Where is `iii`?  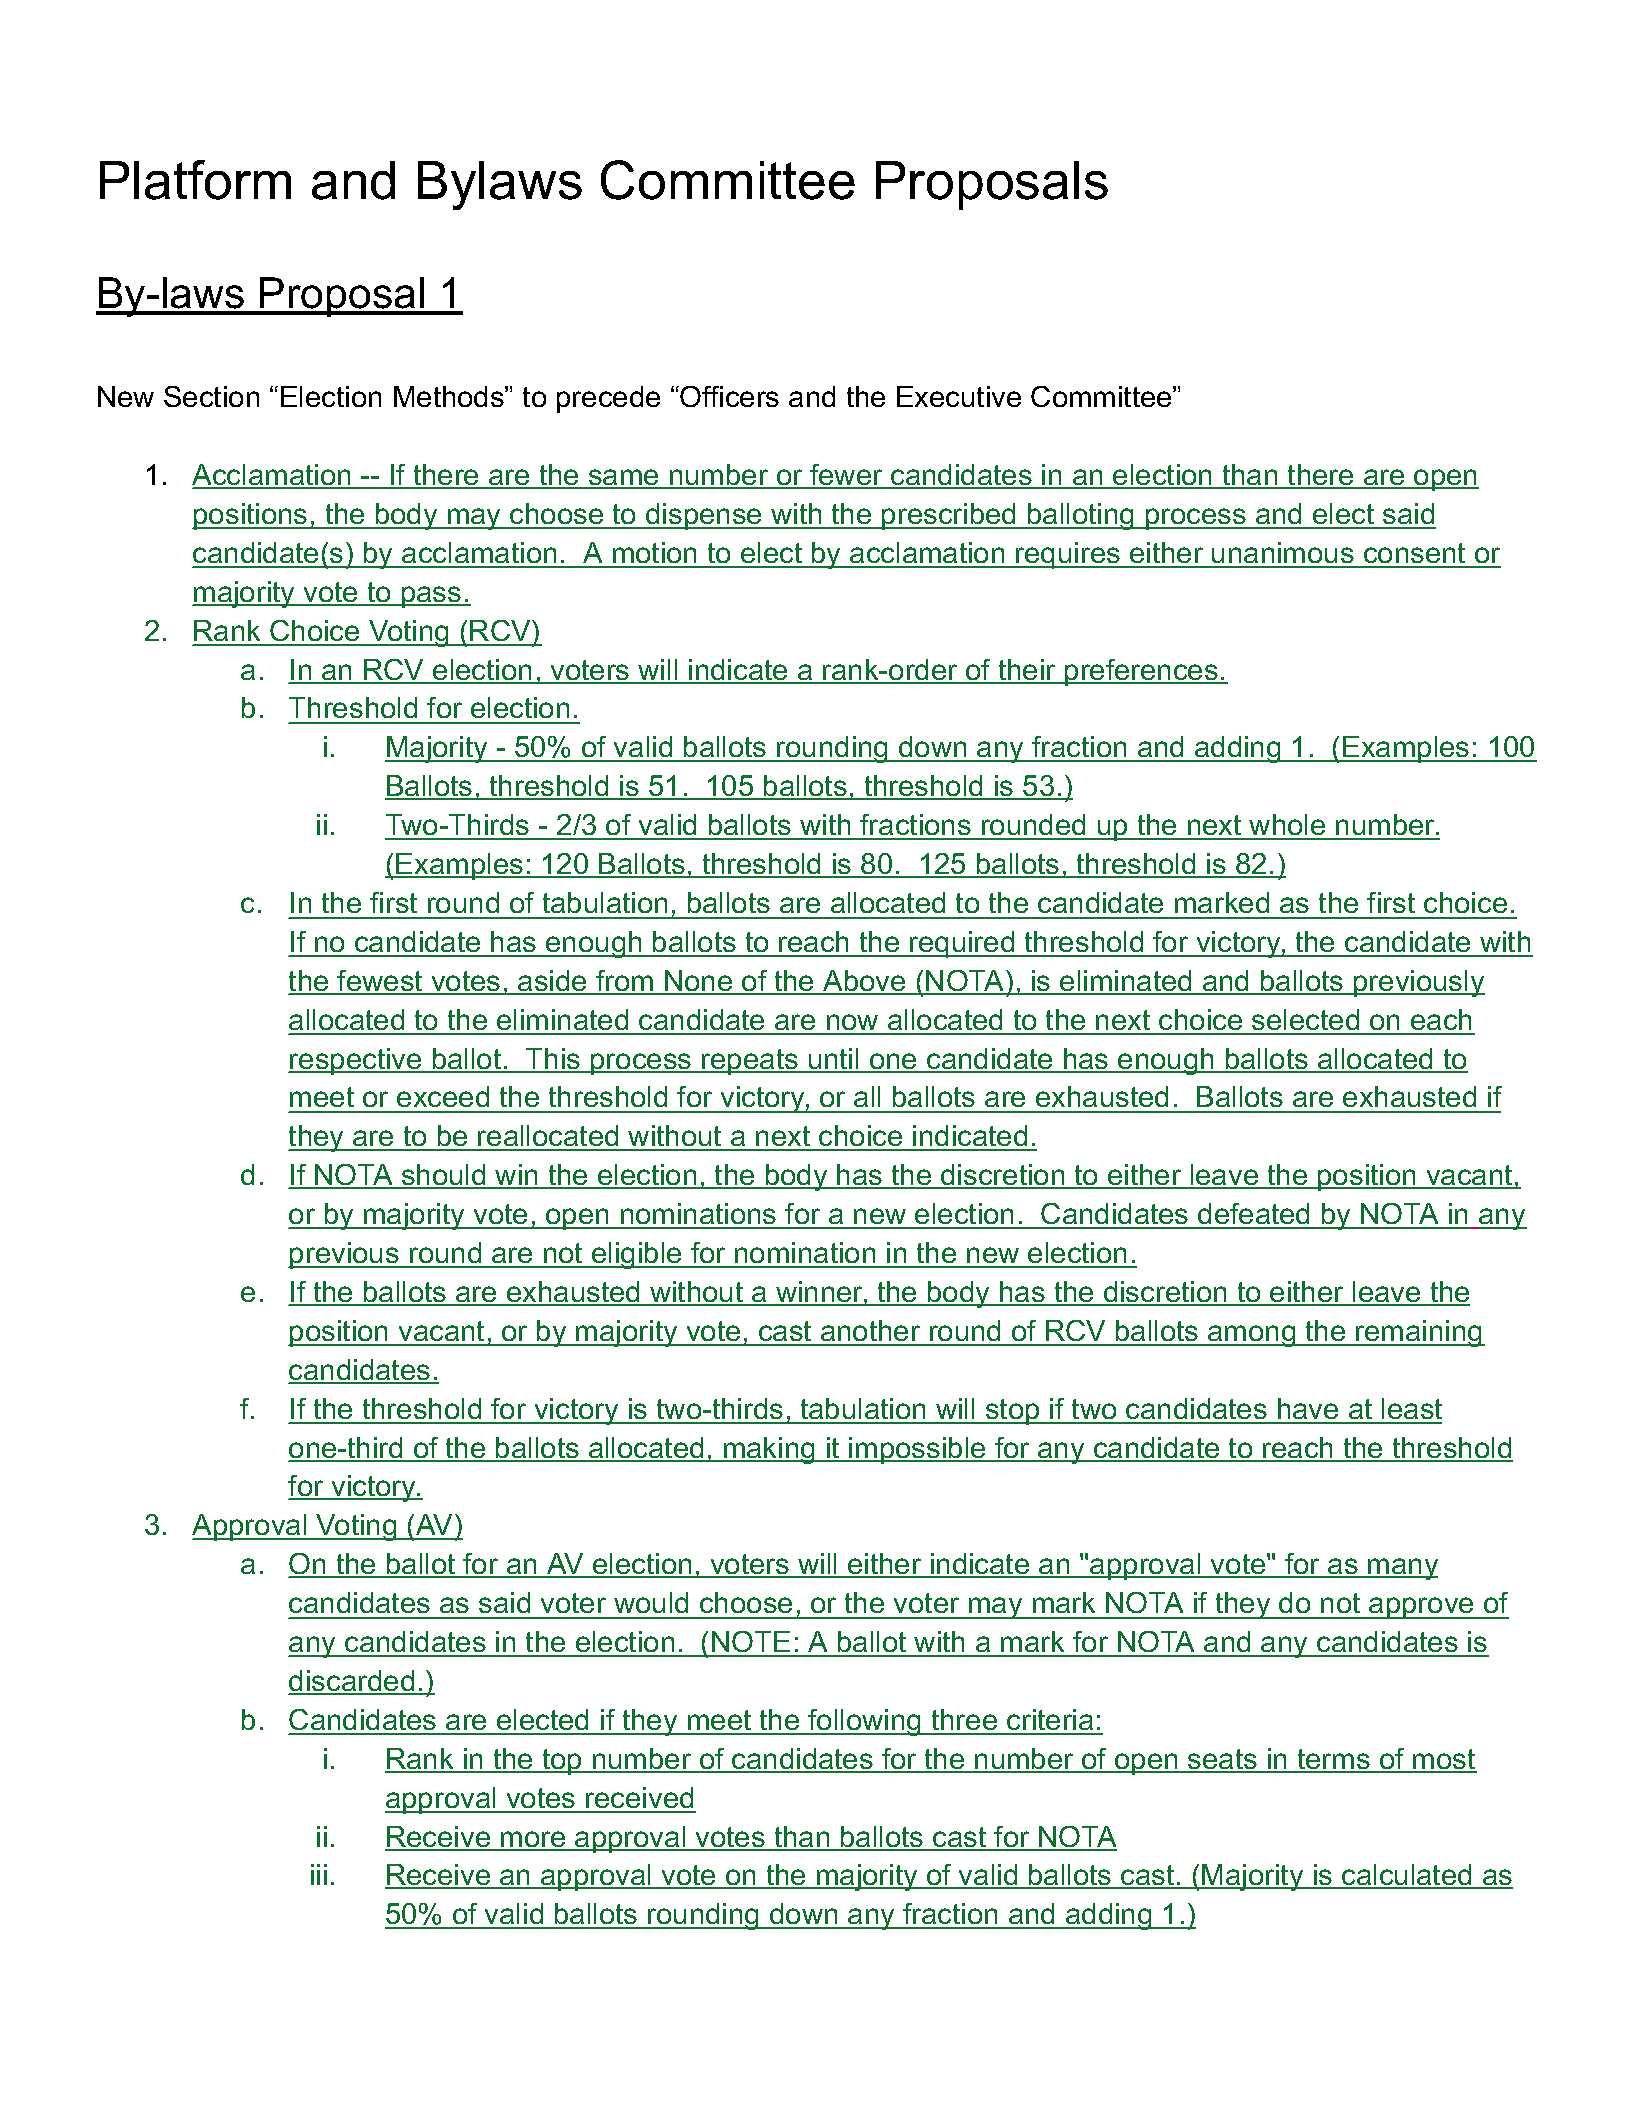
iii is located at coordinates (319, 1874).
